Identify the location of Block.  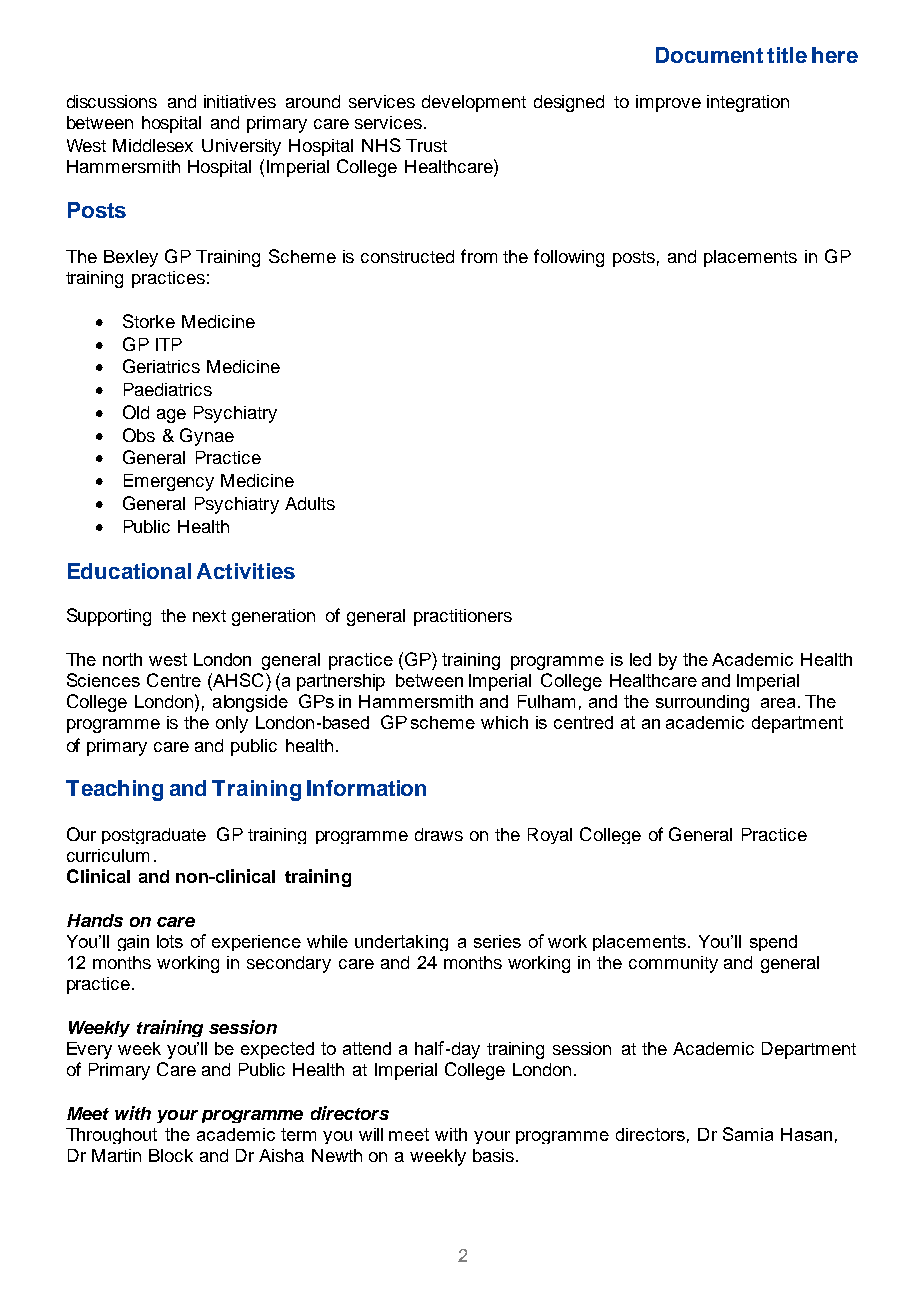
(171, 1155).
